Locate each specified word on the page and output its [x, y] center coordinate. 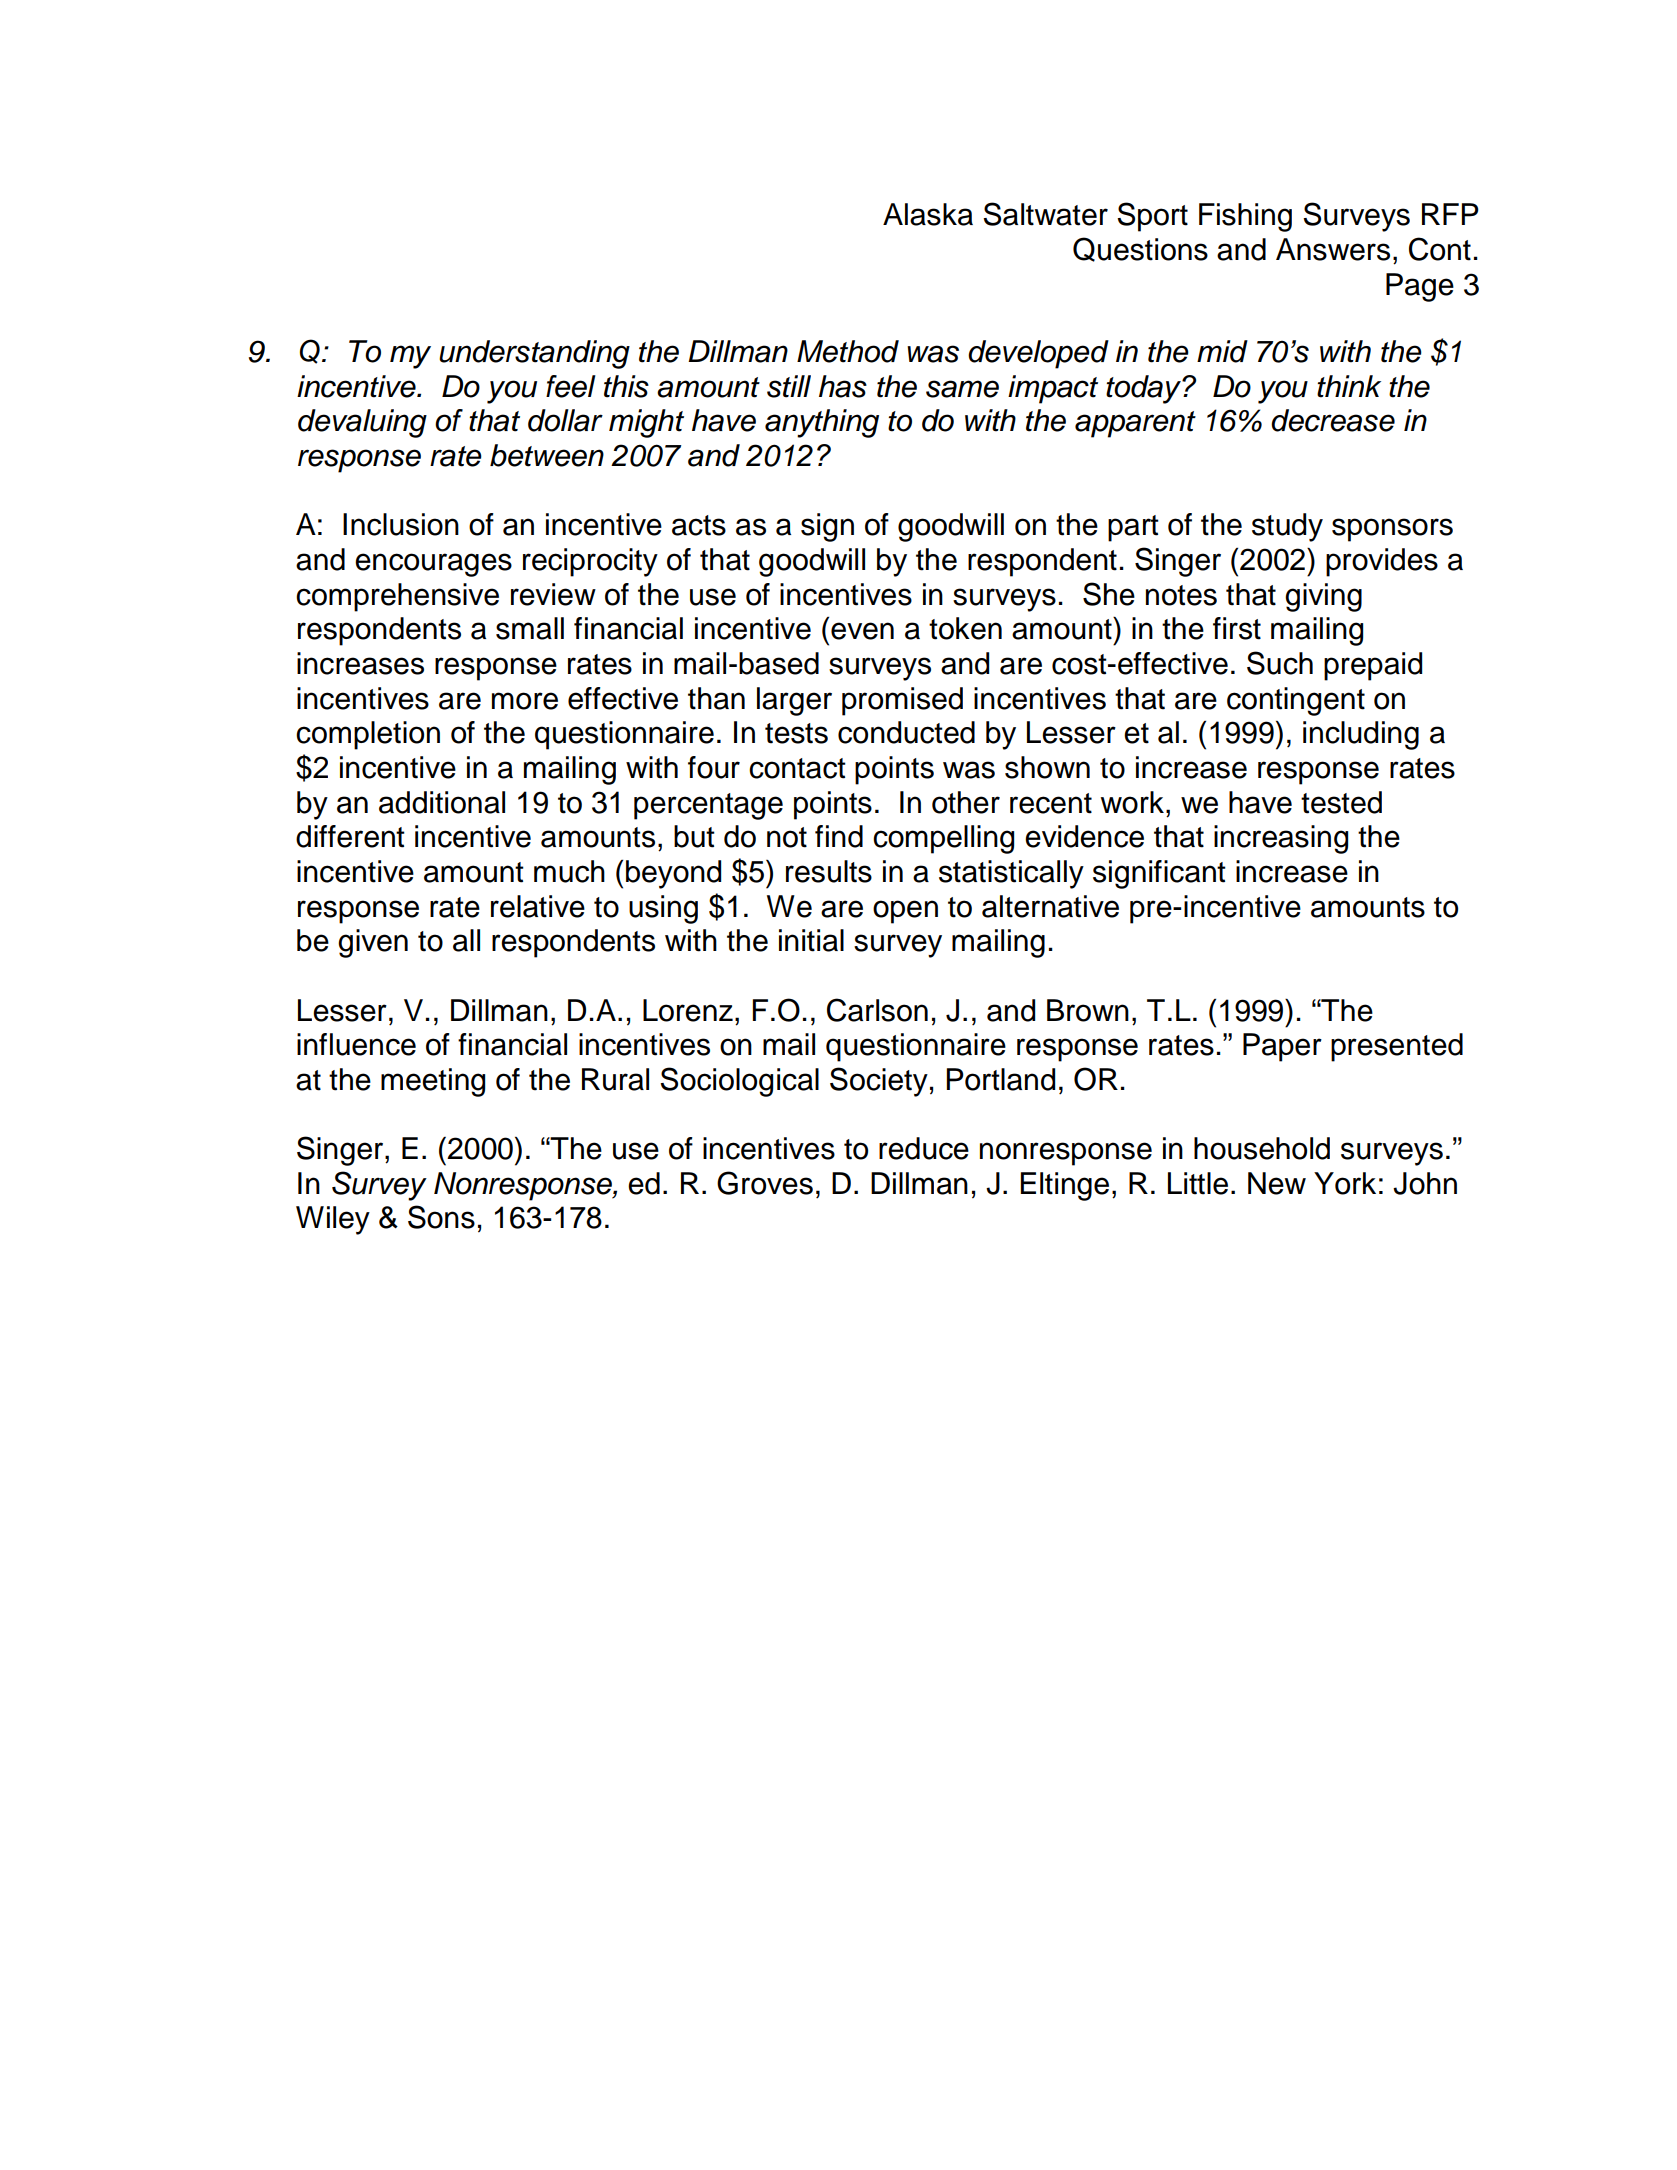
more [525, 701]
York [1345, 1183]
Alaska [928, 214]
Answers [1333, 249]
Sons [441, 1217]
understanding [534, 354]
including [1361, 735]
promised [902, 701]
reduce [924, 1148]
